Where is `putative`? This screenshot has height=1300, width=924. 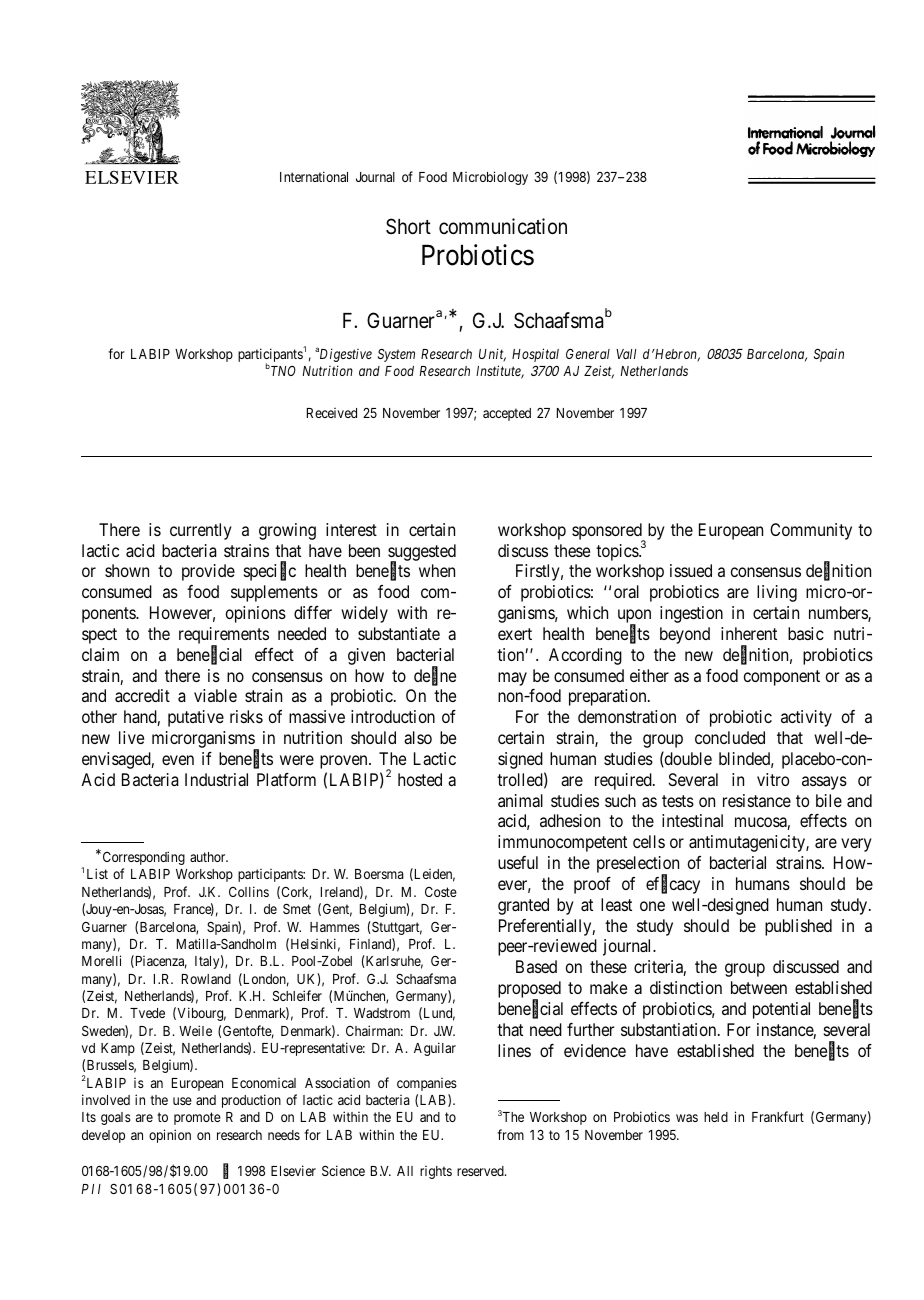
putative is located at coordinates (196, 718).
